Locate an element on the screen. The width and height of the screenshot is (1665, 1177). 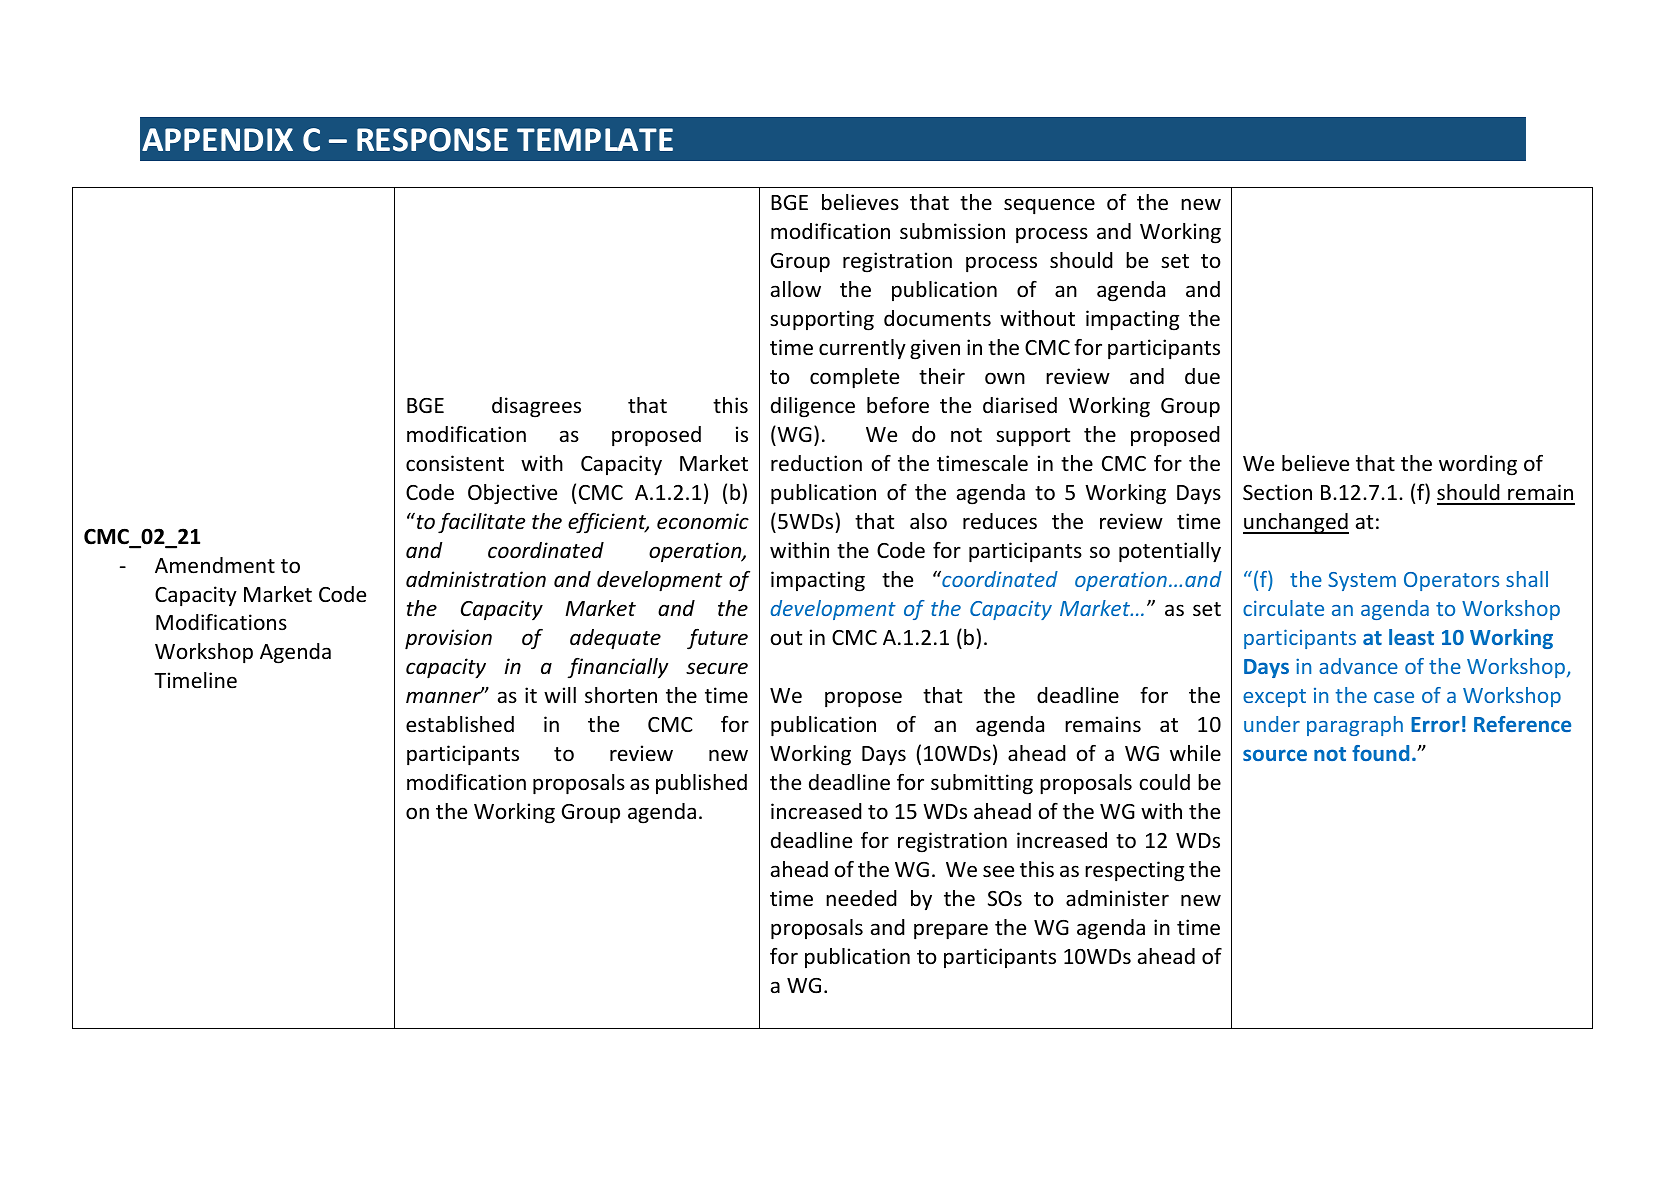
sequence is located at coordinates (1049, 206).
